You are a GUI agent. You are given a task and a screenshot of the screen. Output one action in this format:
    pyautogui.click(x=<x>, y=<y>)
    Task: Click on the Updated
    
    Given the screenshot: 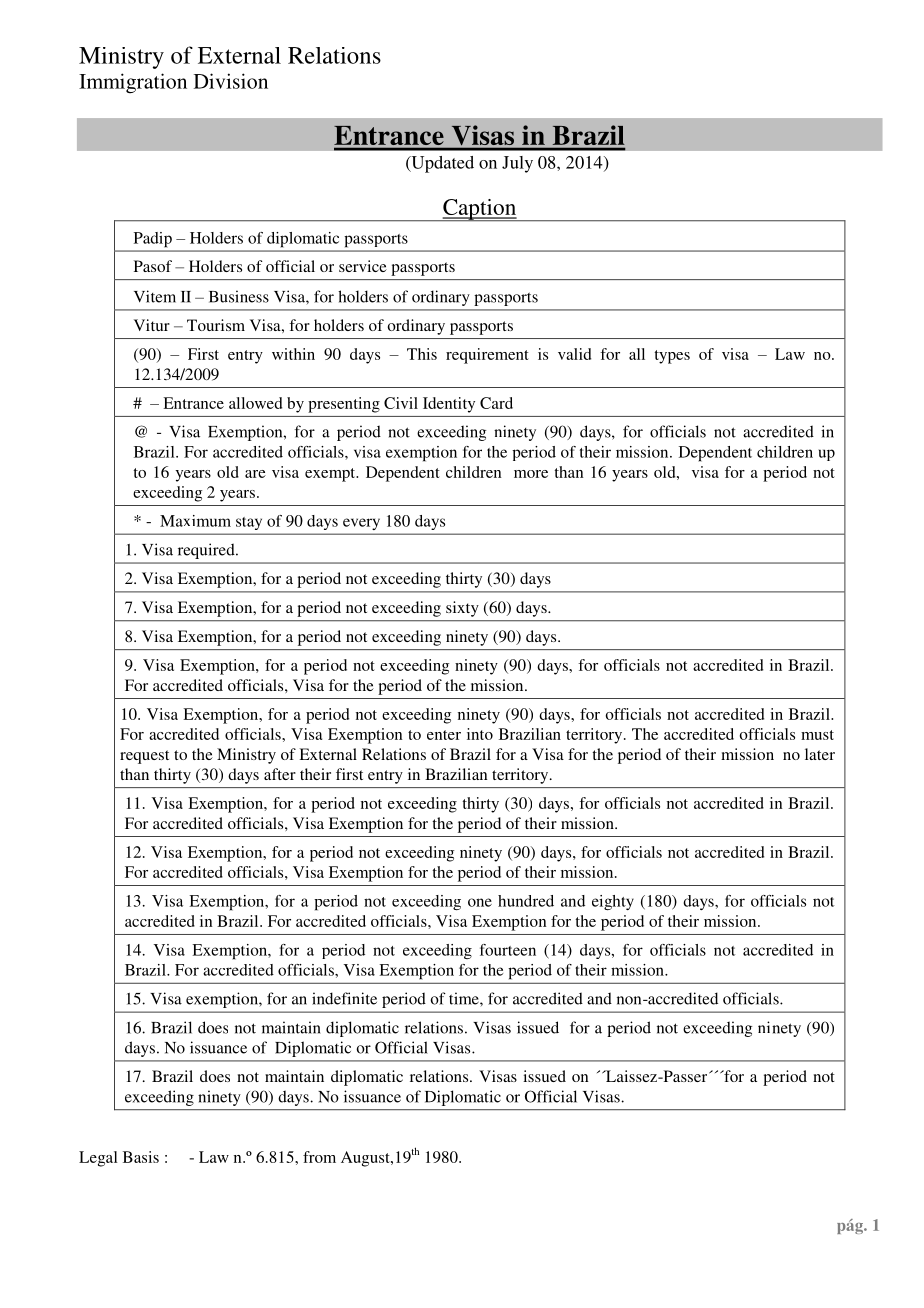 What is the action you would take?
    pyautogui.click(x=441, y=164)
